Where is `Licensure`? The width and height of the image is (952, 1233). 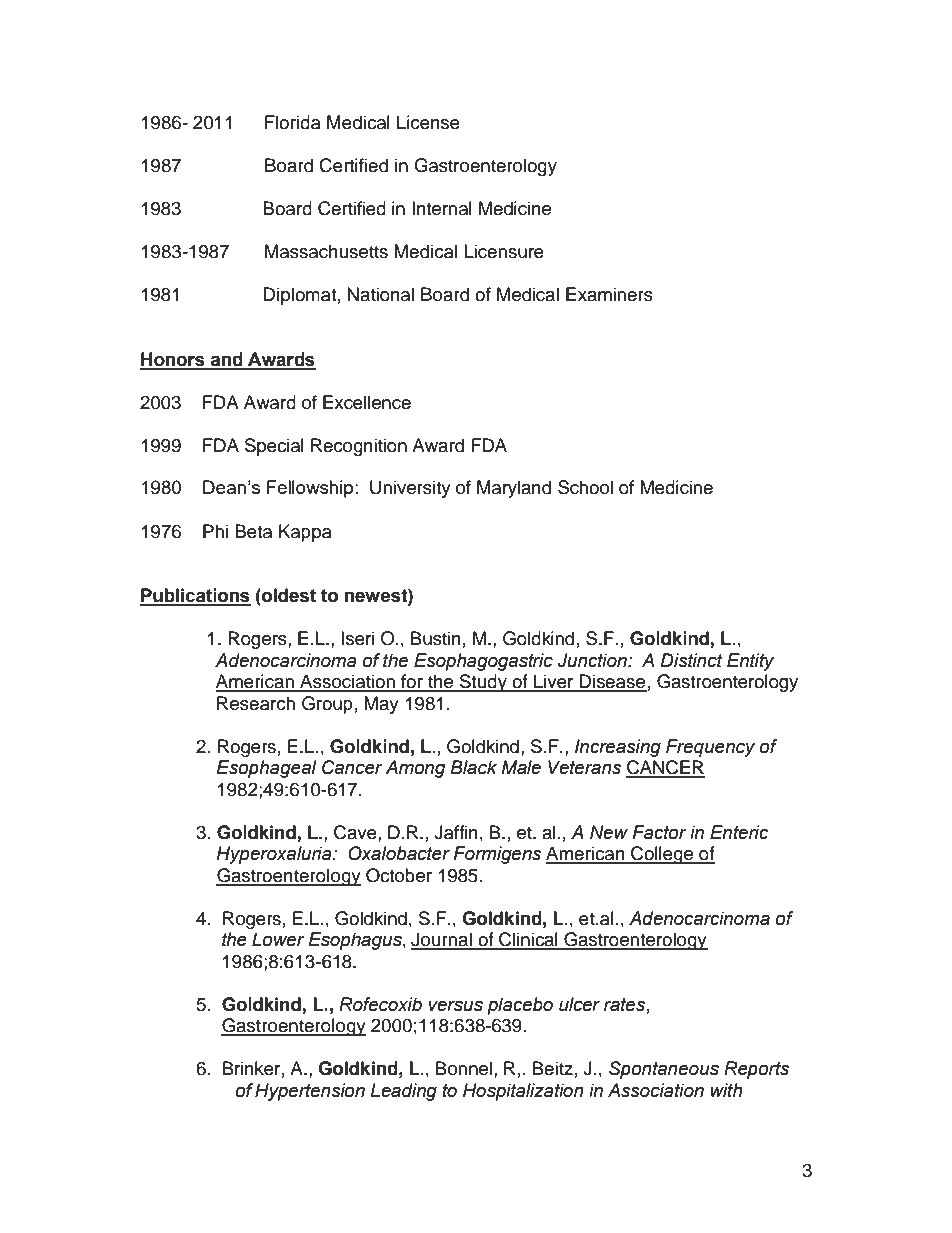
Licensure is located at coordinates (504, 251).
